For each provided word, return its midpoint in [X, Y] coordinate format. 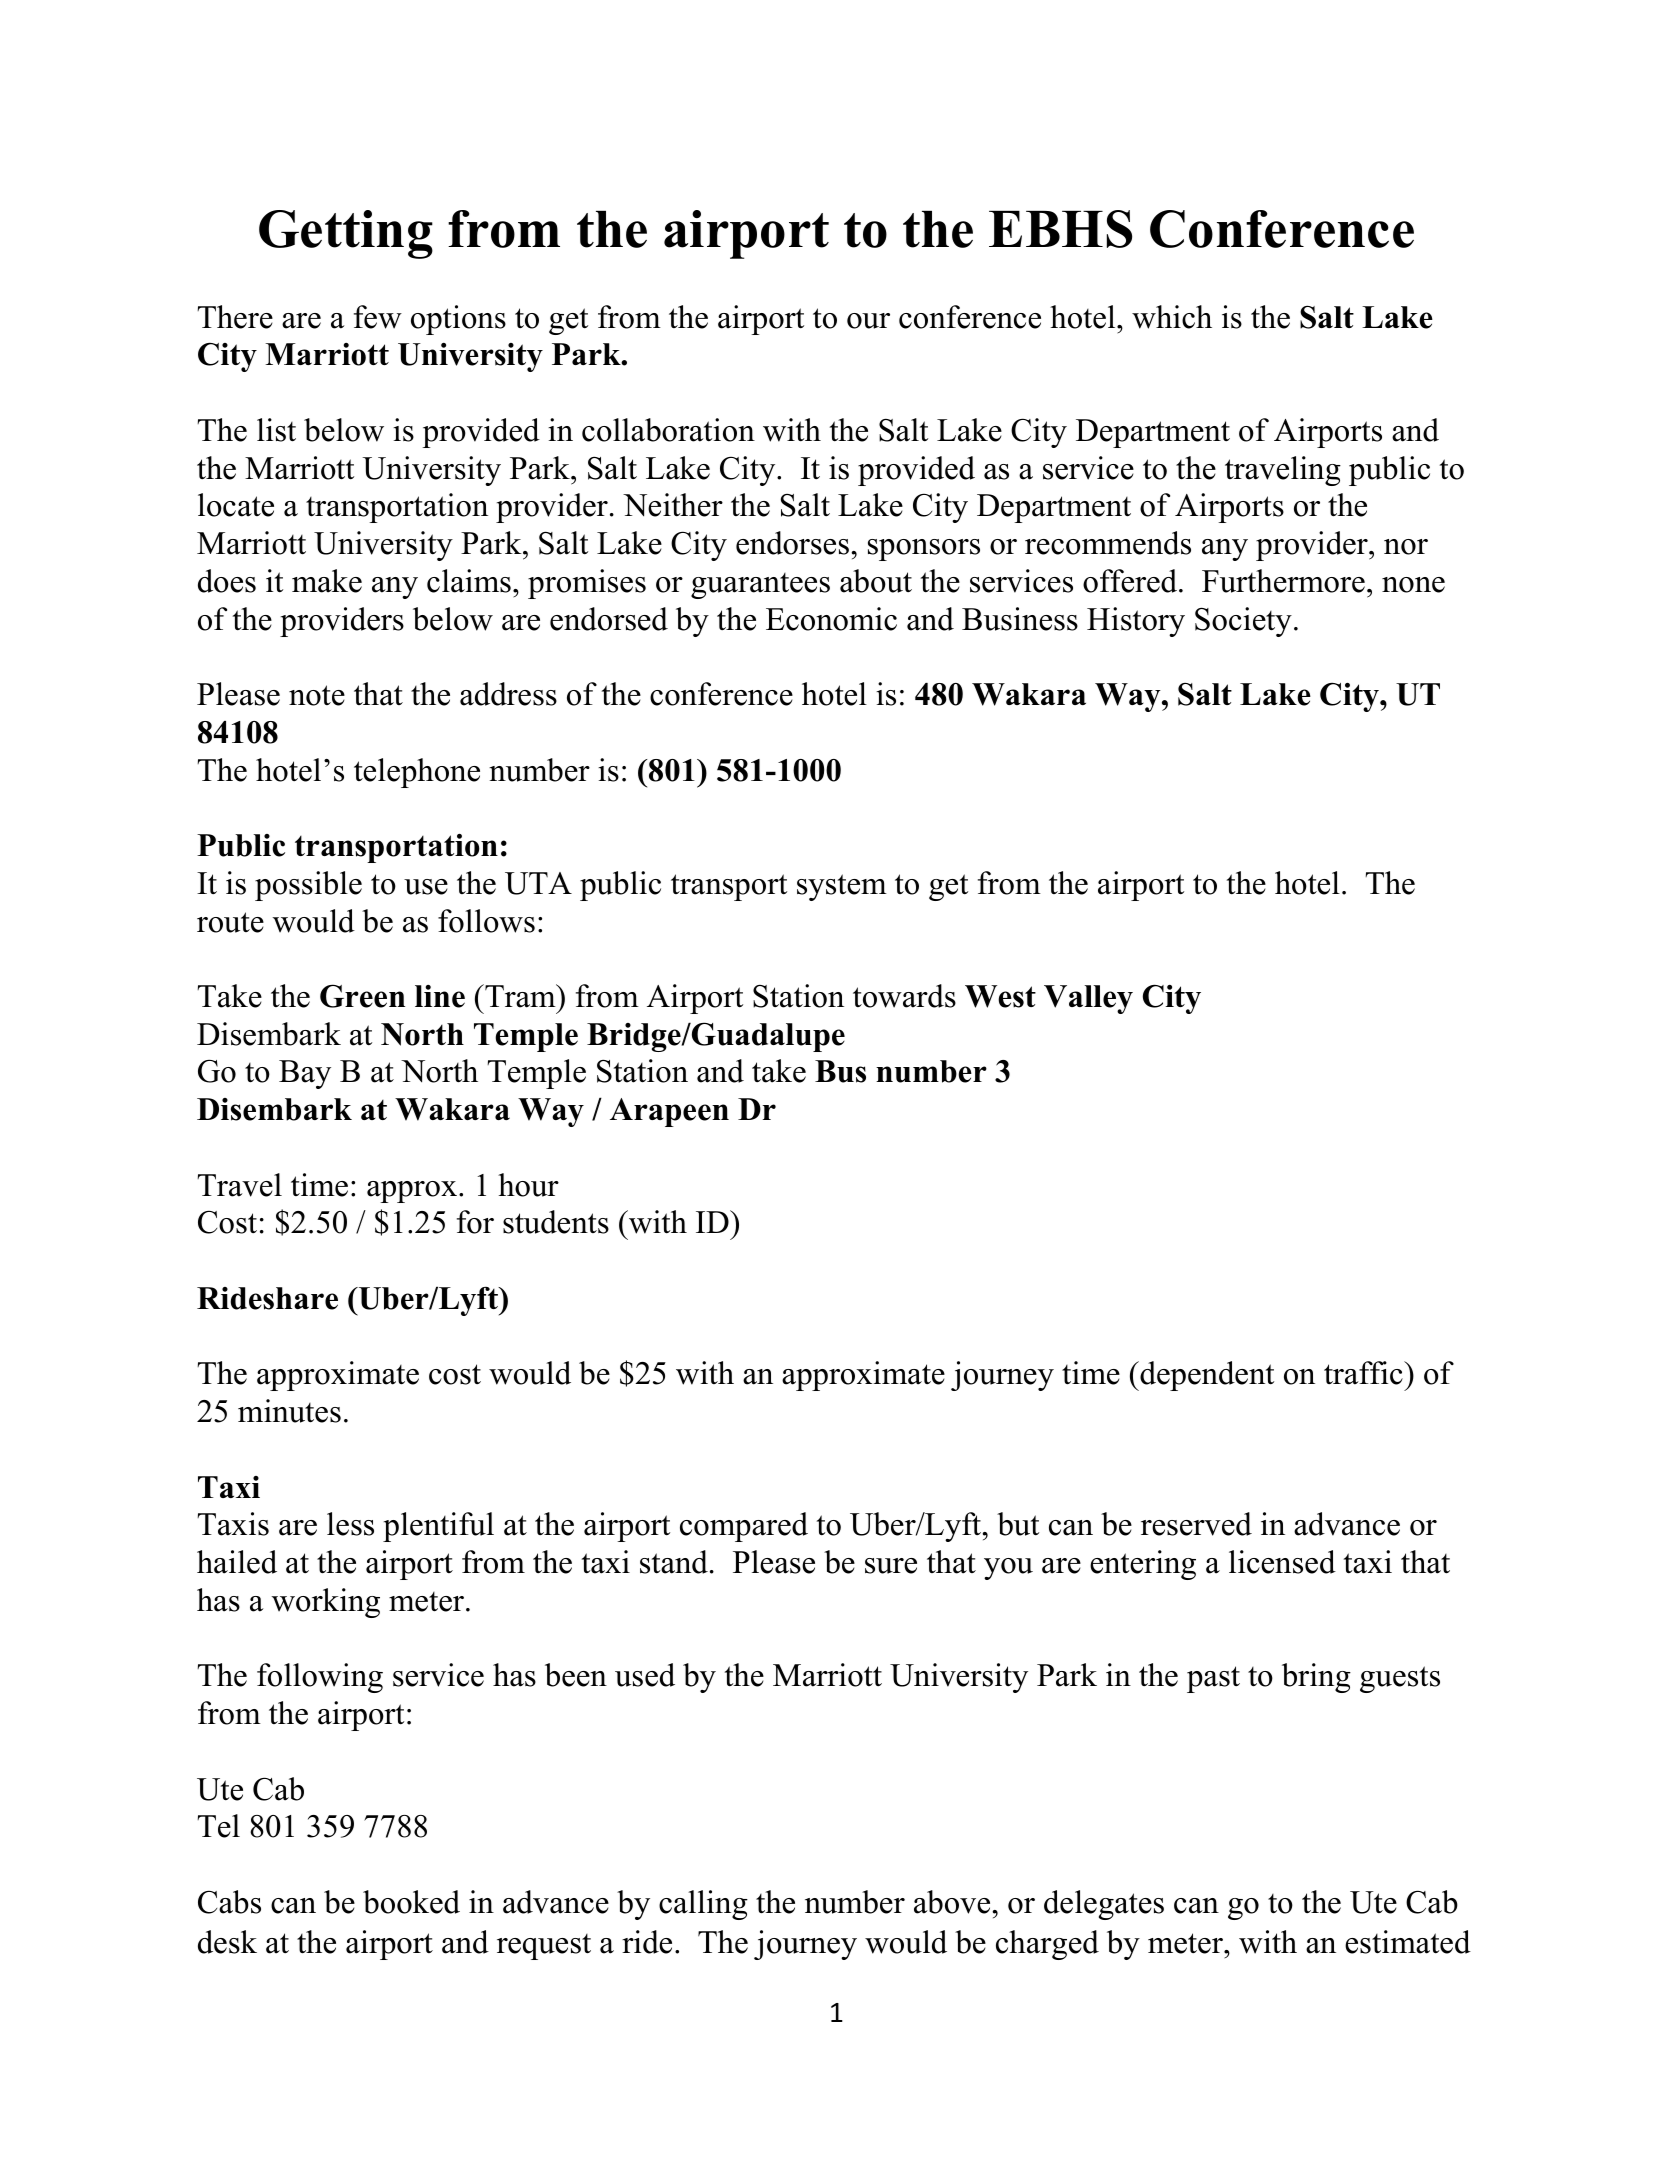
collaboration [668, 430]
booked [411, 1902]
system [842, 887]
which [1172, 317]
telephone [417, 773]
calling [703, 1905]
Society [1243, 622]
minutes [289, 1411]
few [378, 317]
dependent [1206, 1376]
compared [744, 1527]
